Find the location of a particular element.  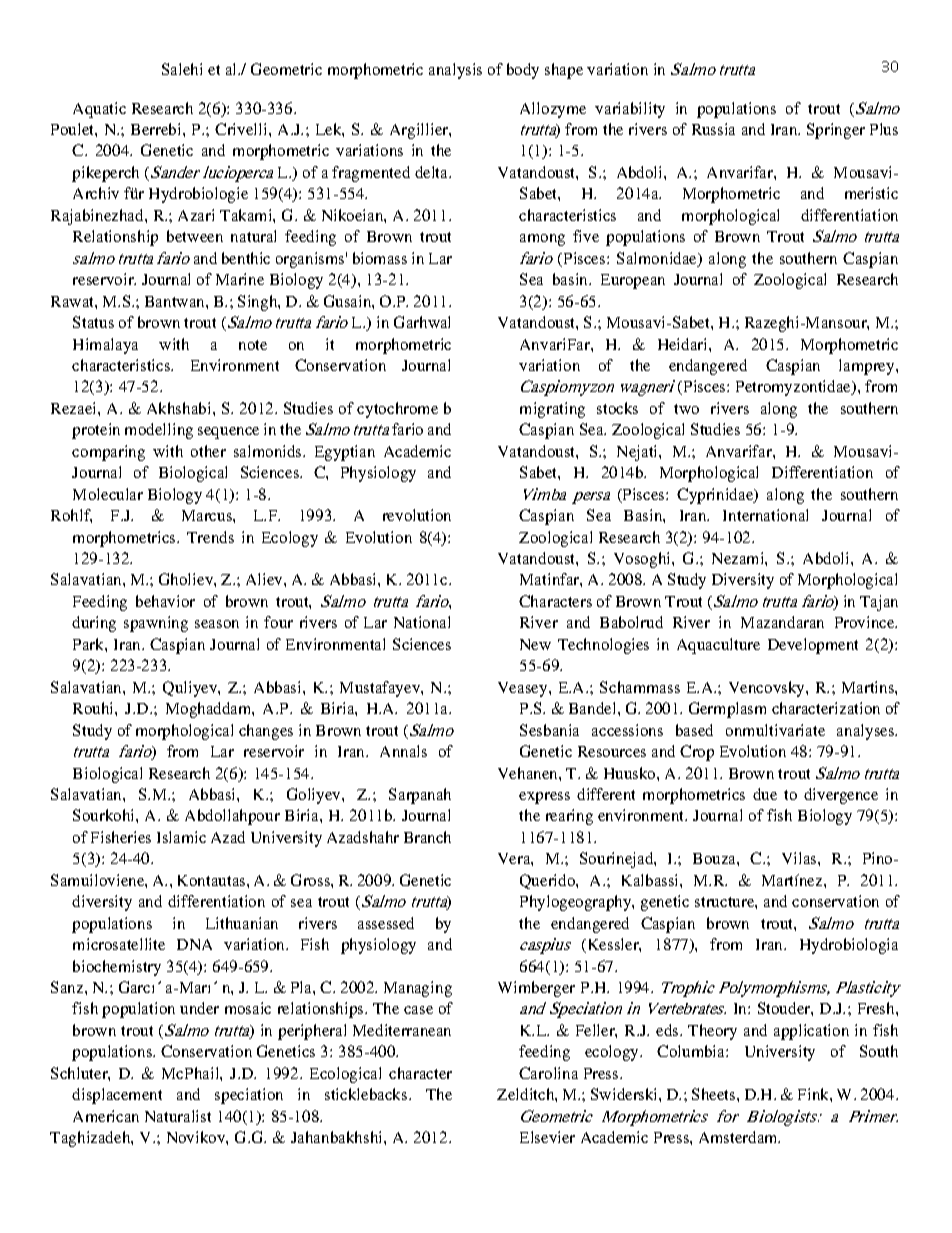

migrating is located at coordinates (552, 410).
